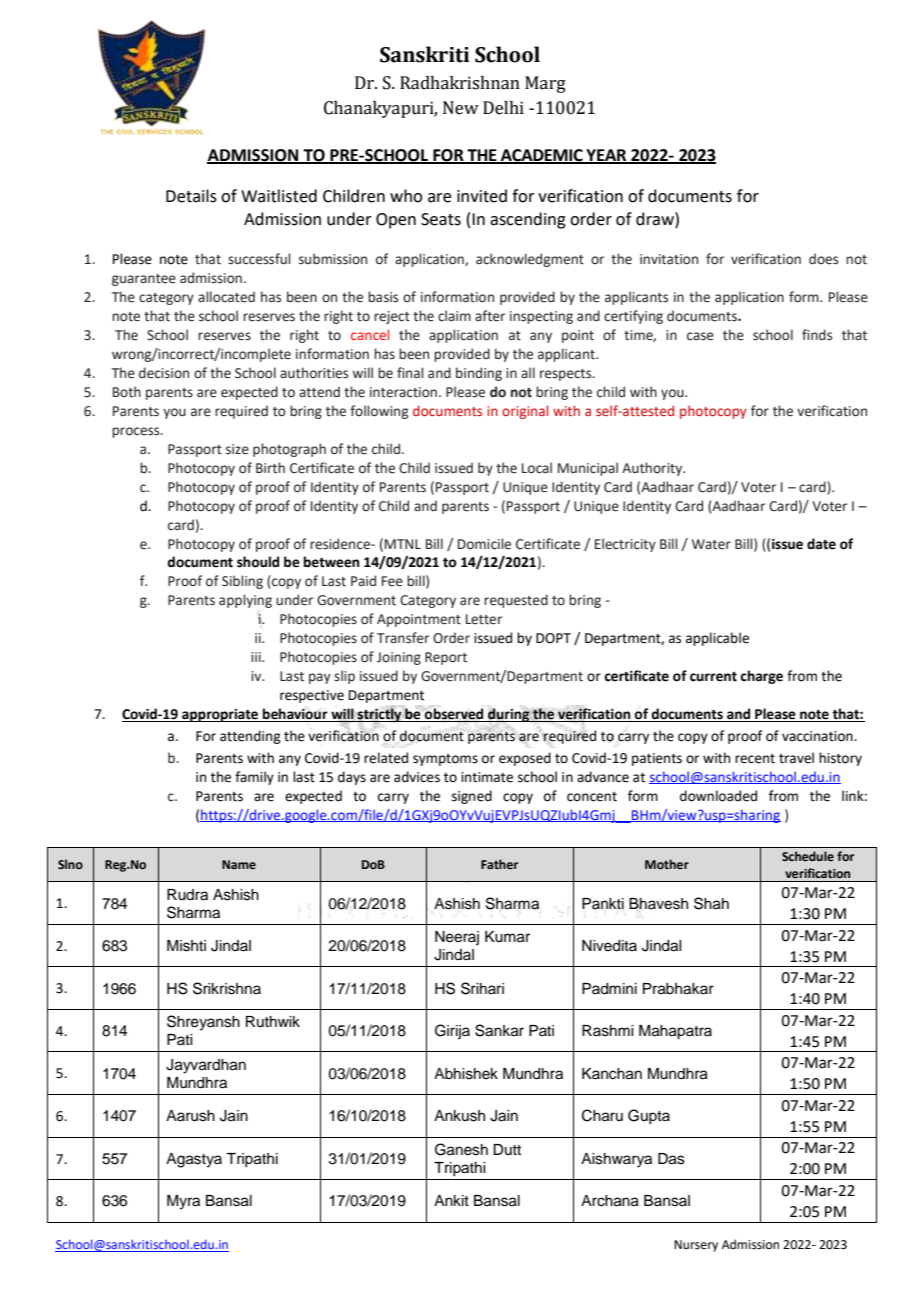 Image resolution: width=924 pixels, height=1308 pixels. What do you see at coordinates (606, 156) in the screenshot?
I see `YEAR` at bounding box center [606, 156].
